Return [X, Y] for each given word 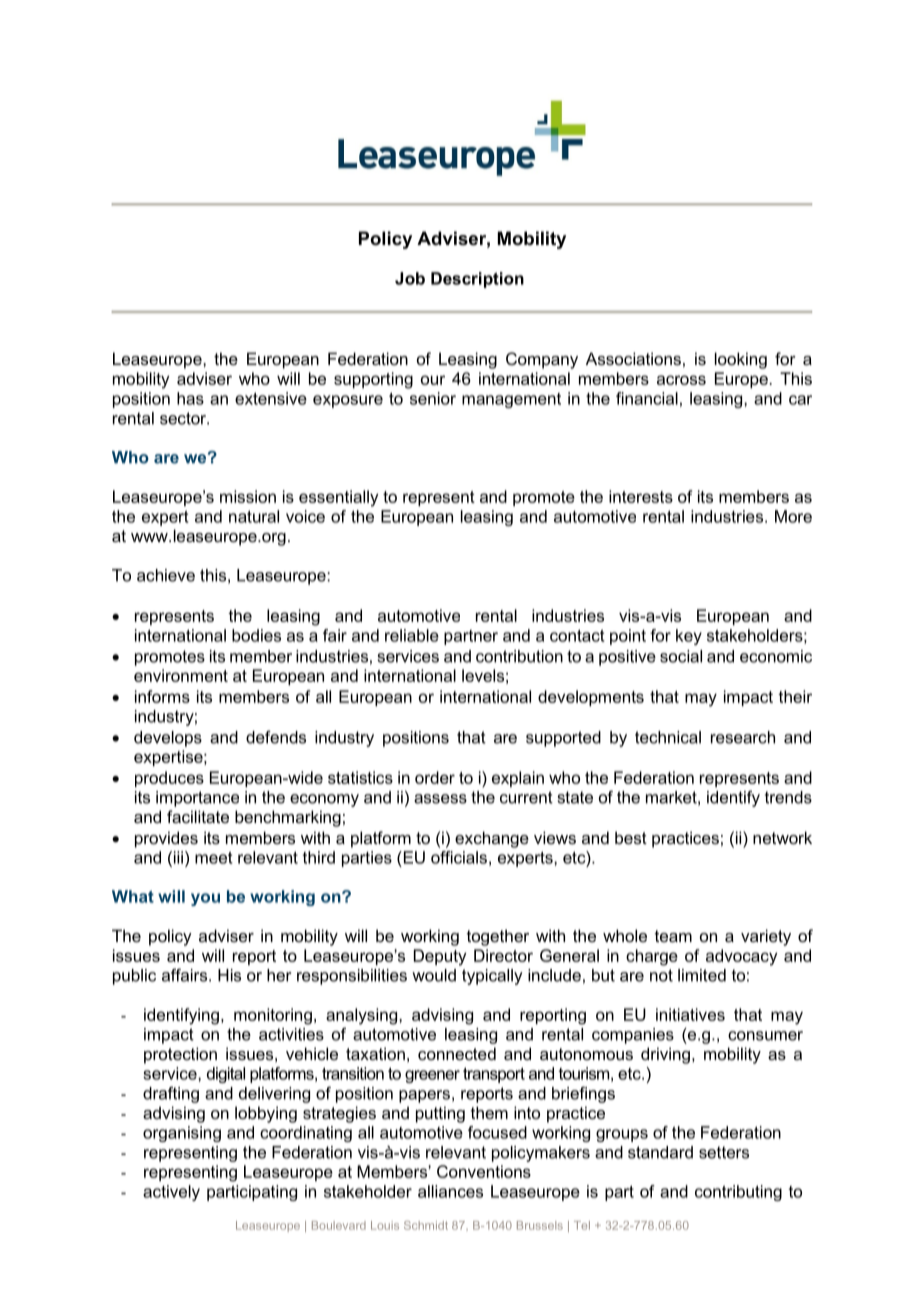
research [743, 737]
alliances [450, 1191]
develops [168, 739]
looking [741, 360]
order [435, 777]
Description [477, 280]
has [190, 398]
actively [171, 1193]
